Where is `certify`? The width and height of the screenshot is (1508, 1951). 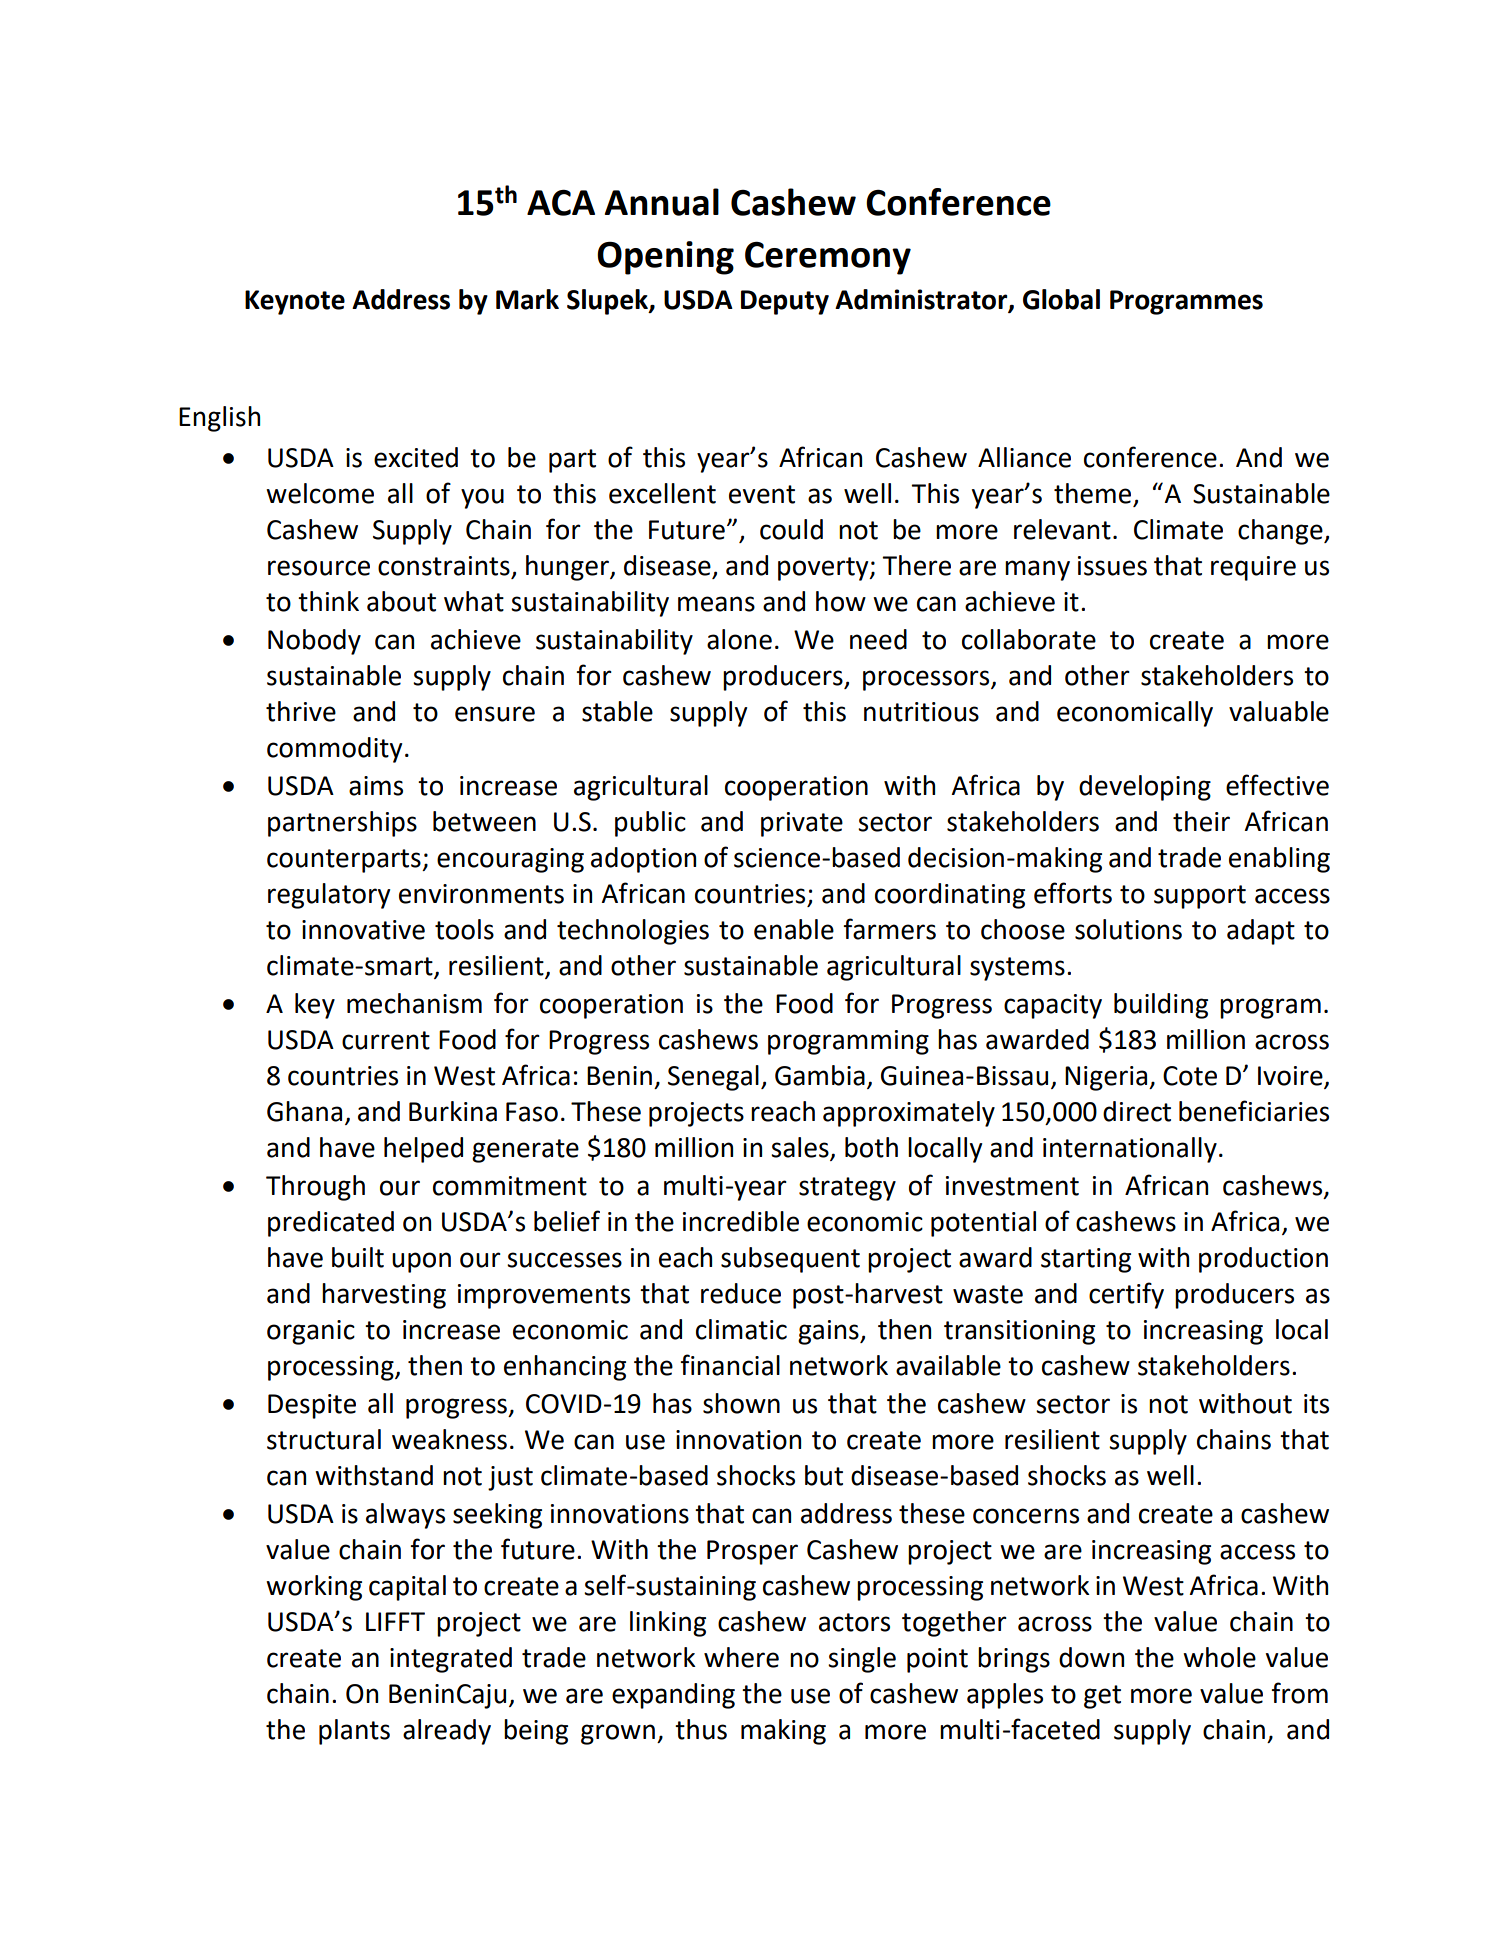
certify is located at coordinates (1126, 1295).
